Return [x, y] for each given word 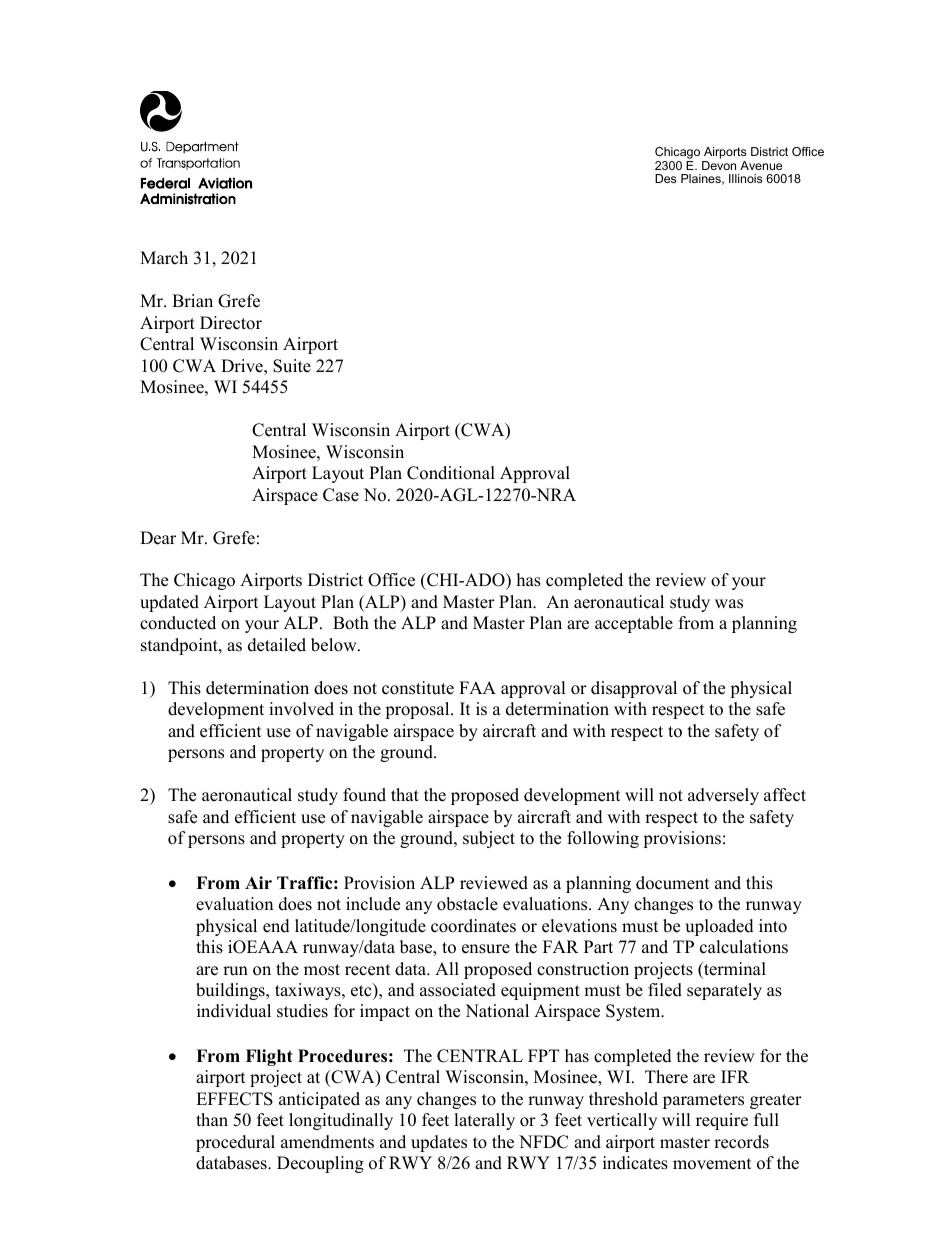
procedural [235, 1143]
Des [665, 178]
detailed [277, 645]
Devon [719, 165]
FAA [477, 687]
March [164, 258]
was [729, 604]
